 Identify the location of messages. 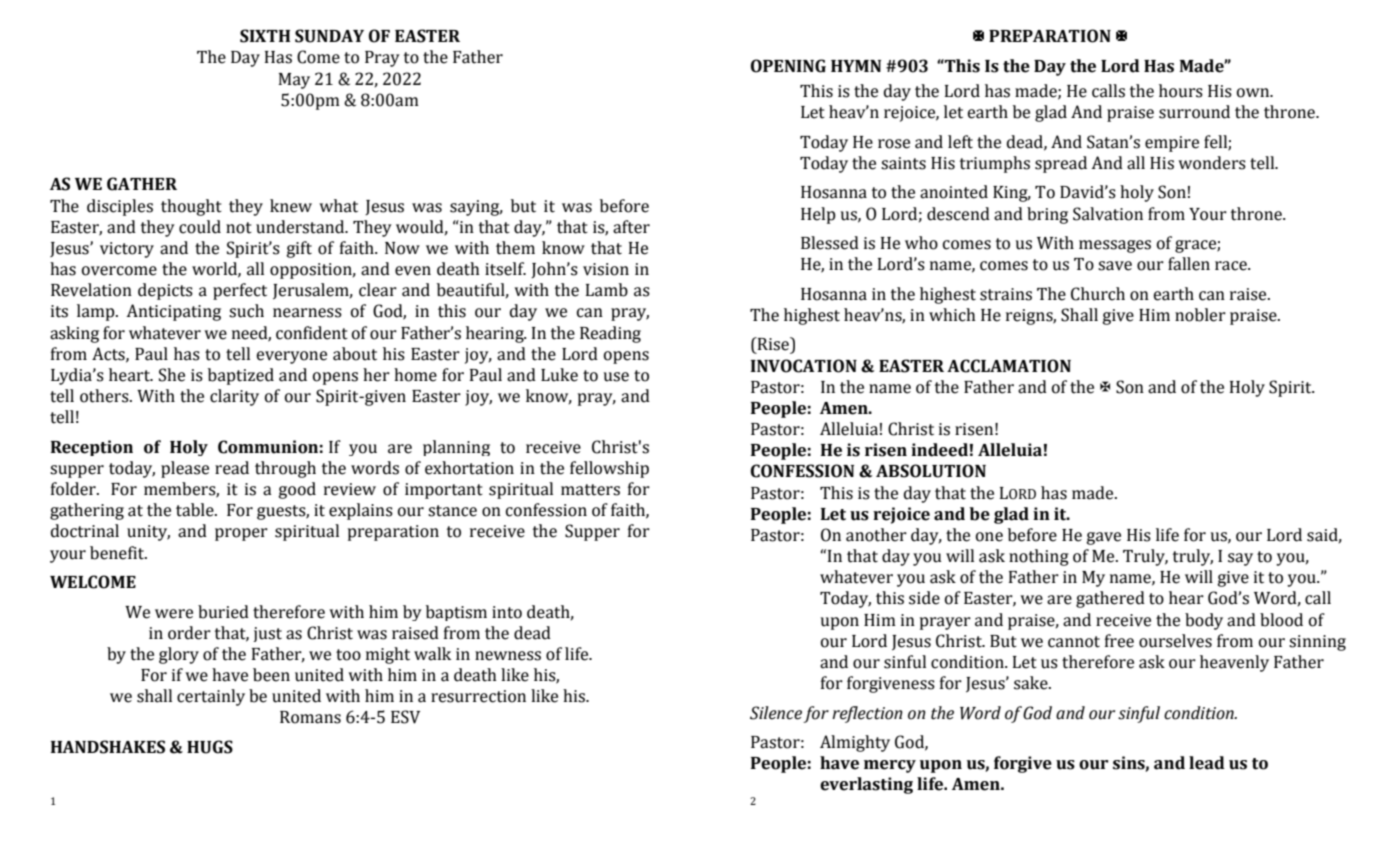
(1115, 246).
